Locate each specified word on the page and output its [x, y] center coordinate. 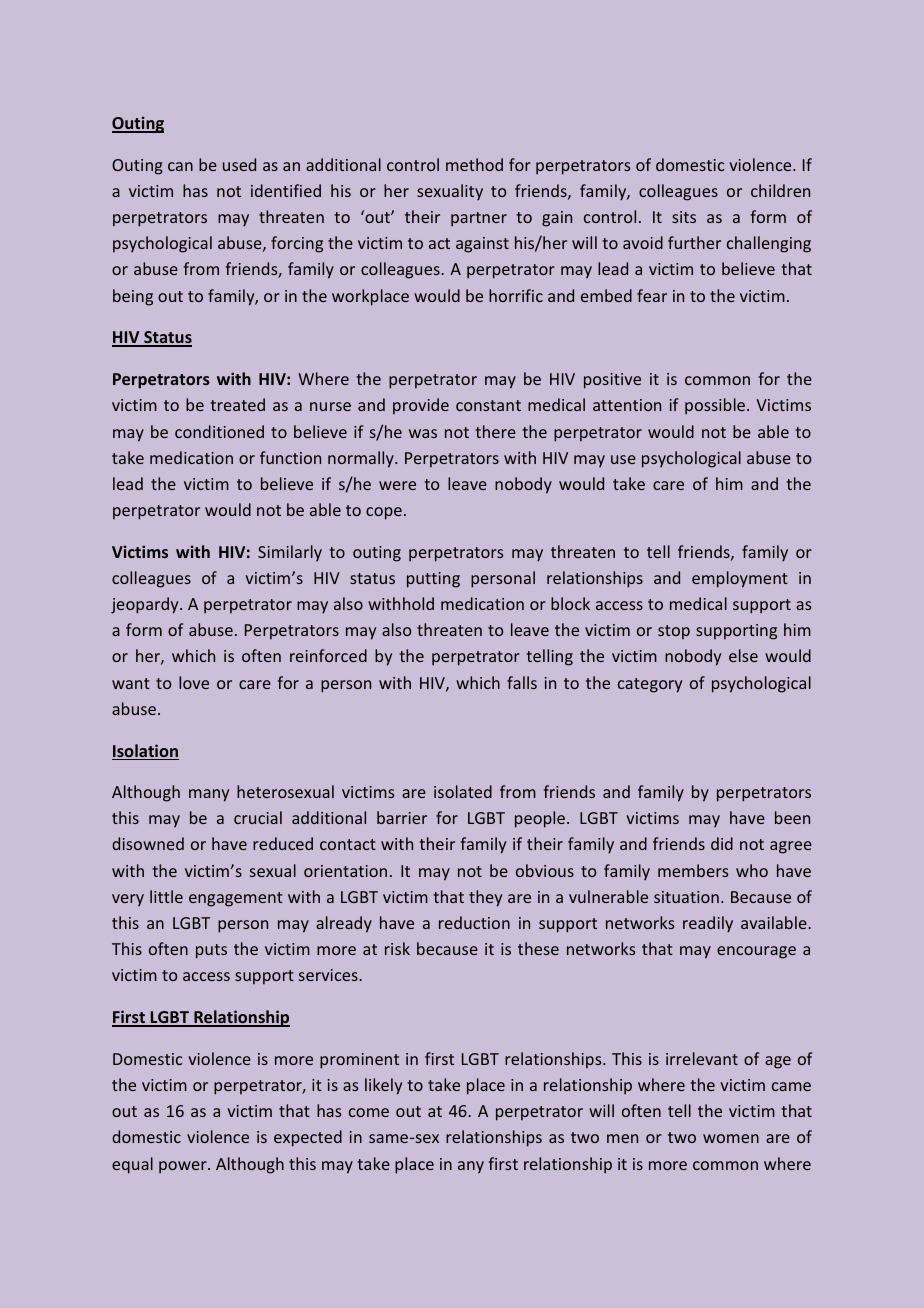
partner [479, 219]
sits [684, 217]
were [397, 485]
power [184, 1167]
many [209, 795]
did [722, 843]
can [180, 166]
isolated [463, 791]
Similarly [290, 553]
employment [740, 579]
